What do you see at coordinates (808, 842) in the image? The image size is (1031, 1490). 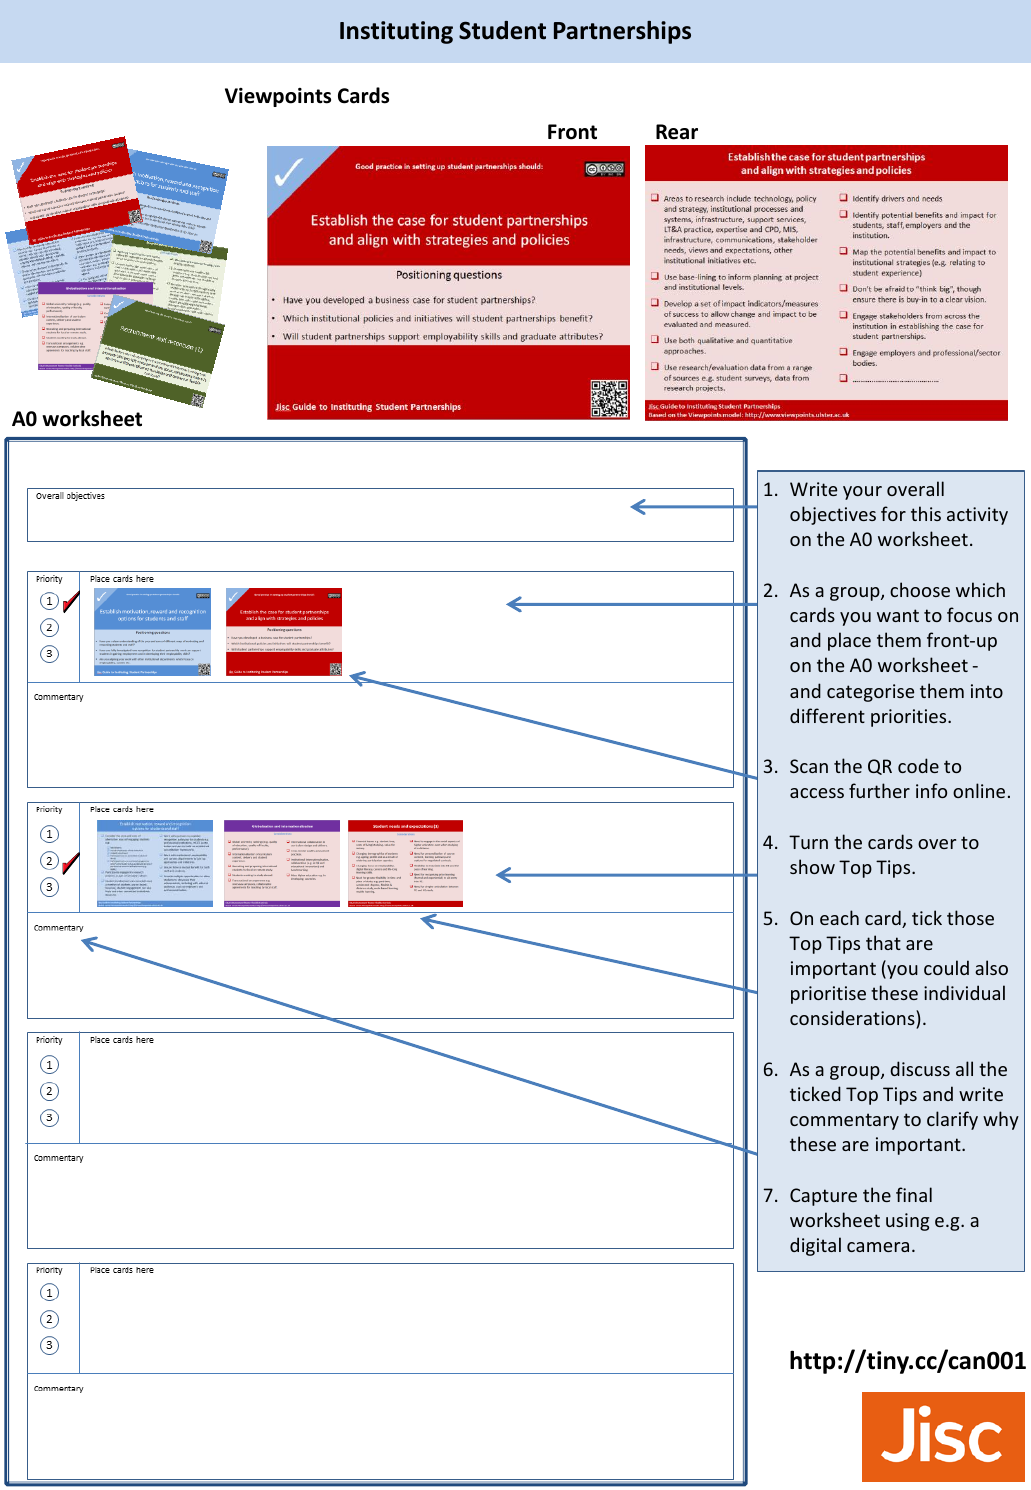 I see `Turn` at bounding box center [808, 842].
